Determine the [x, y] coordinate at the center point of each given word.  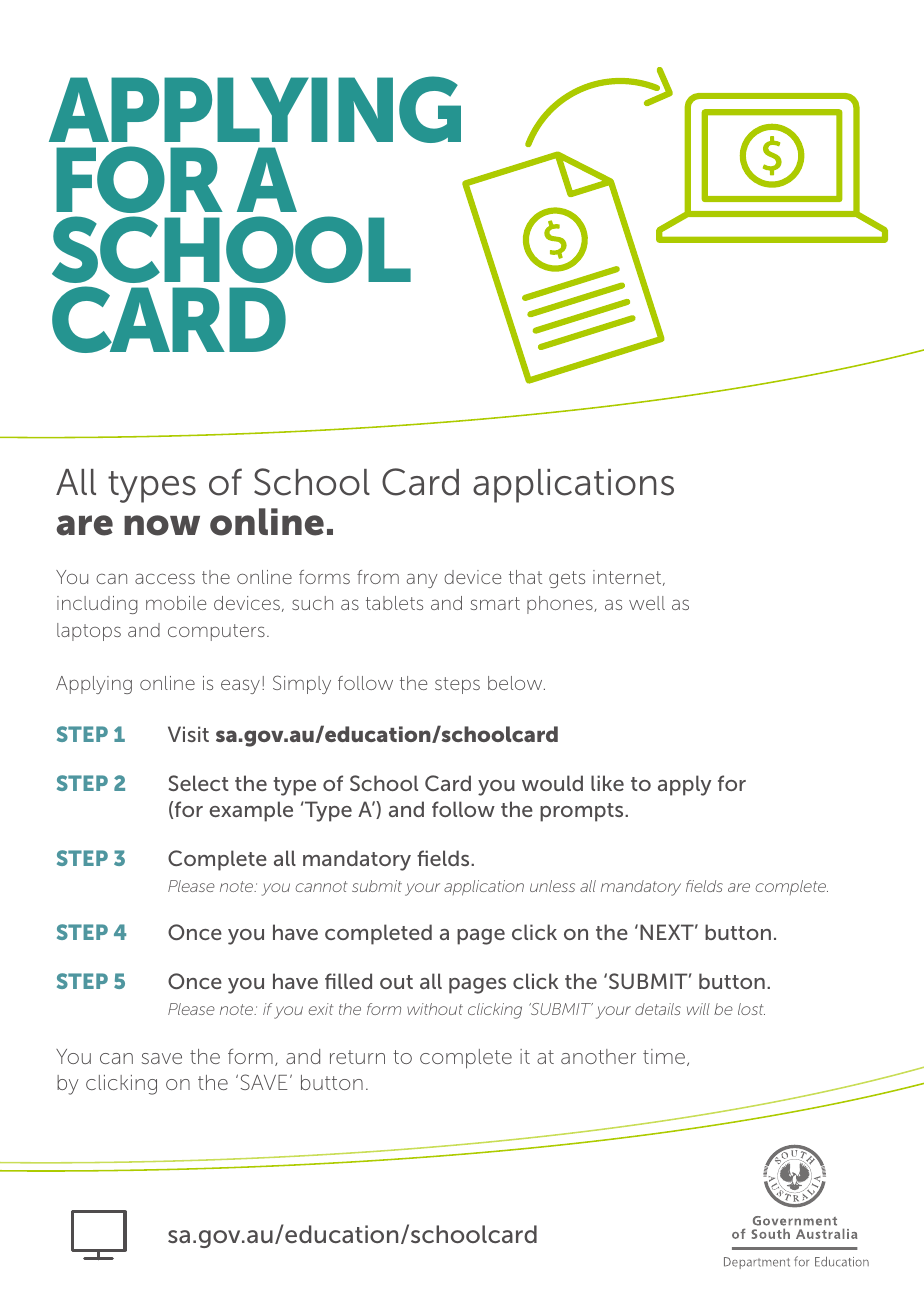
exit [321, 1009]
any [422, 580]
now [162, 525]
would [552, 783]
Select [198, 783]
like [607, 783]
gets [567, 579]
